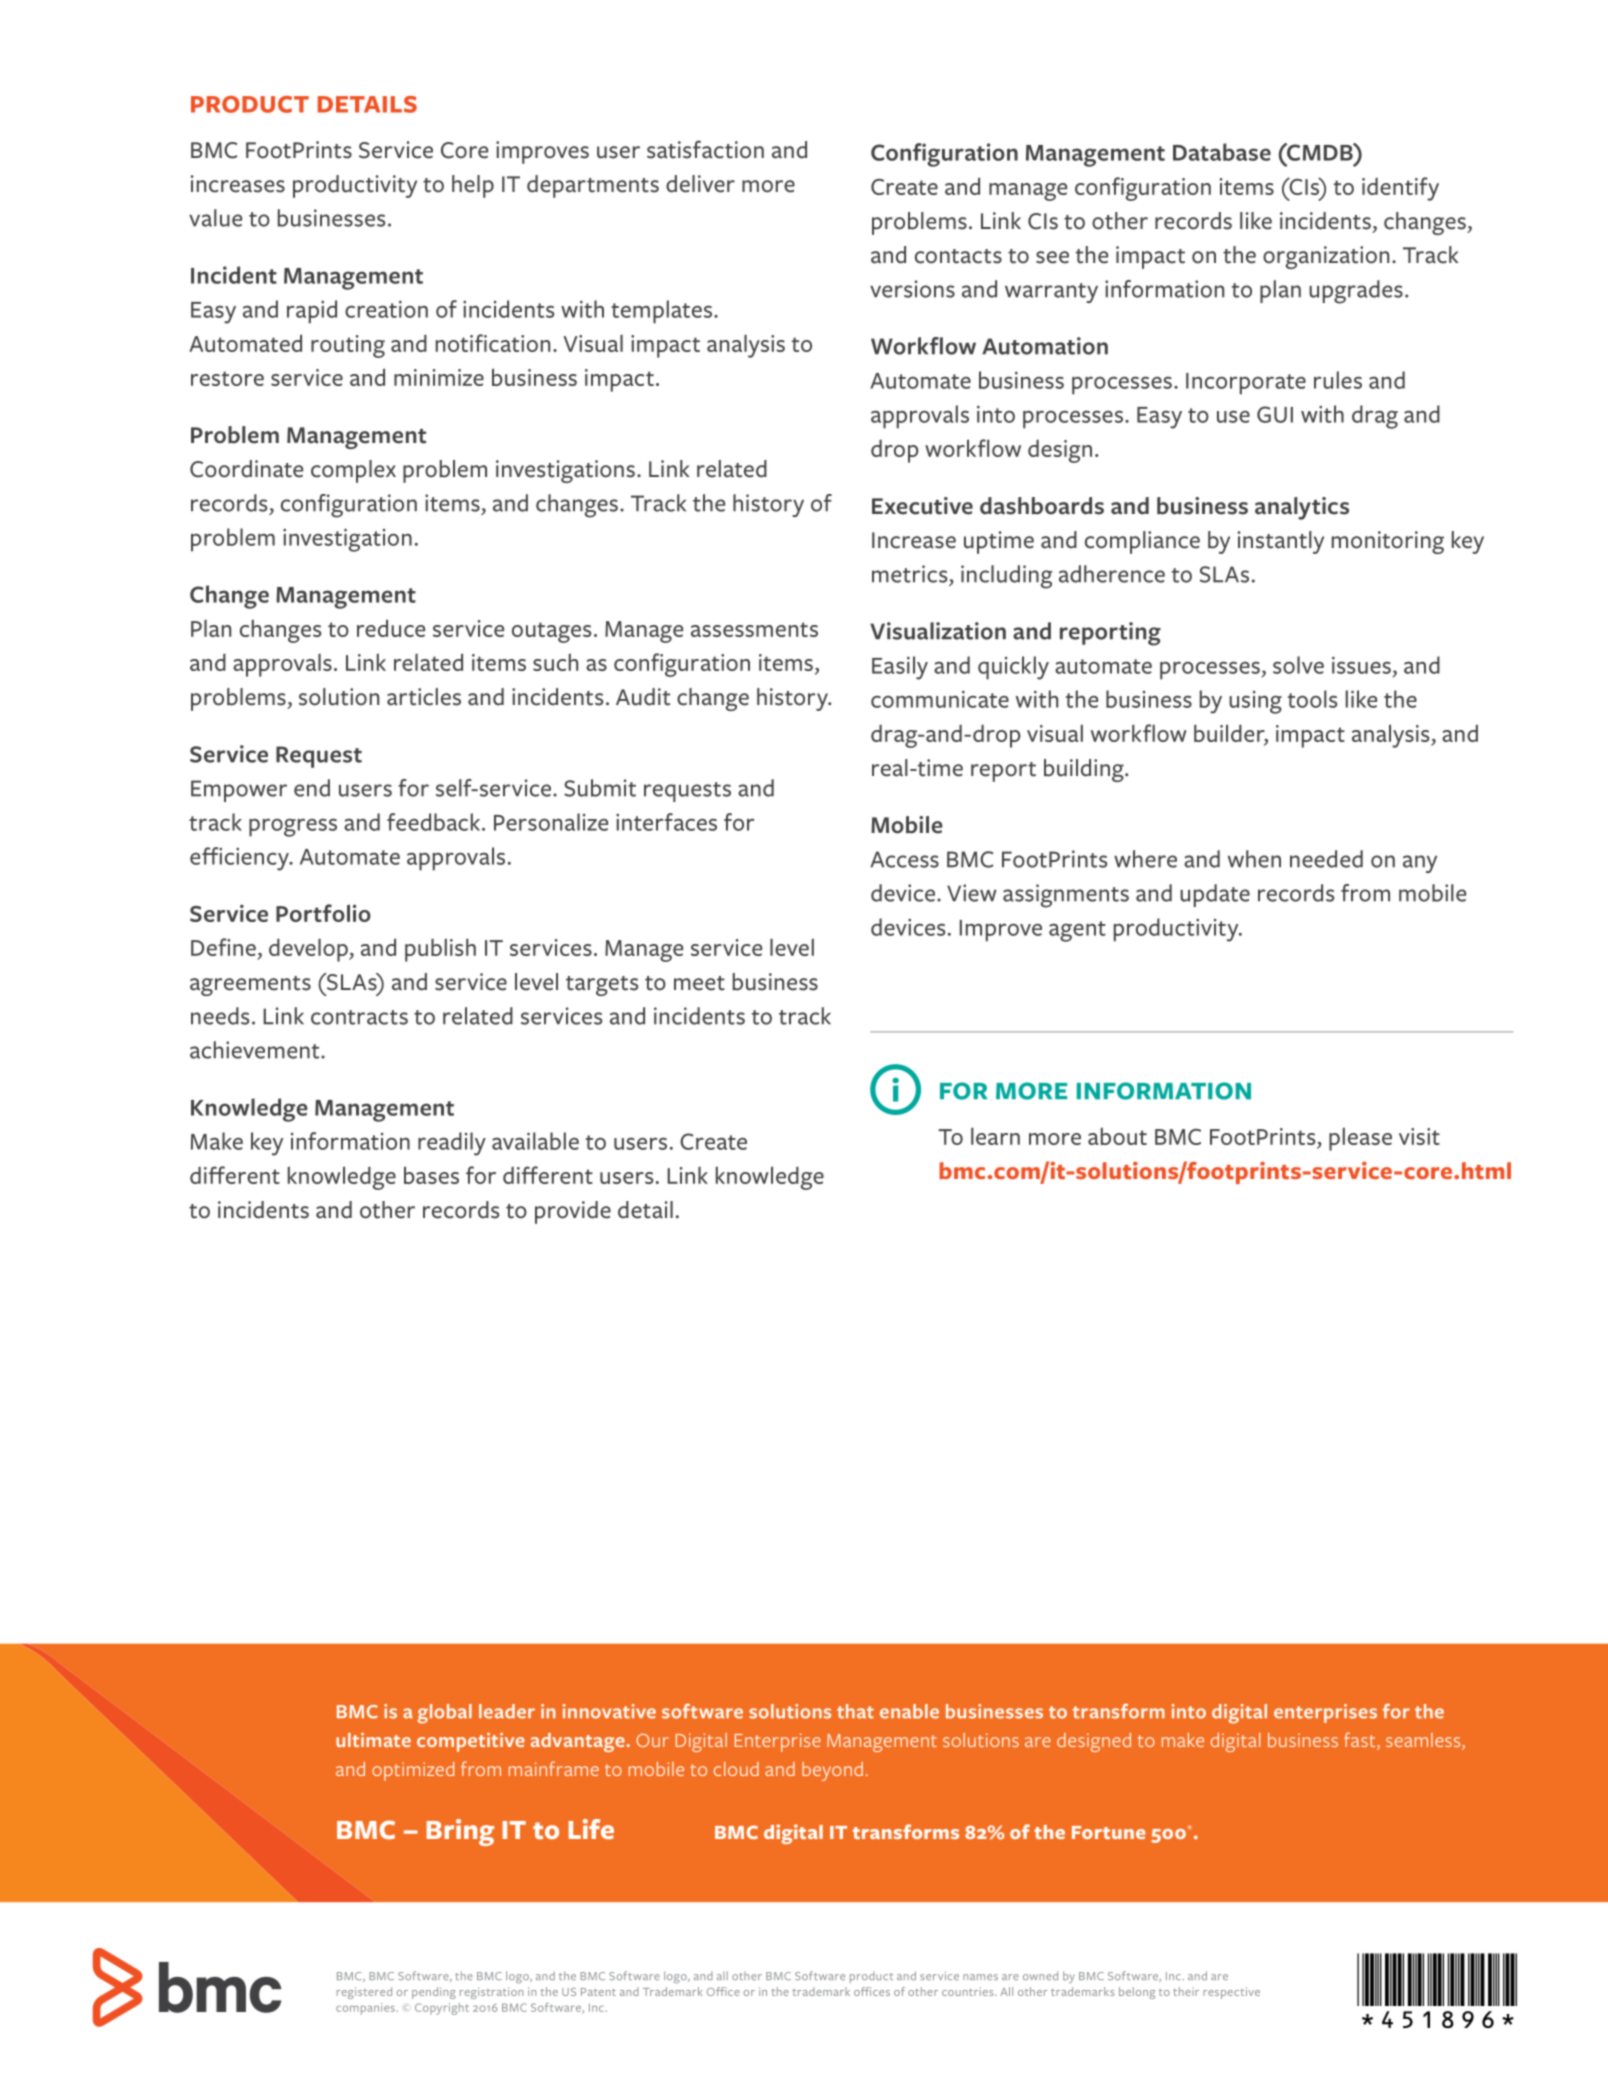  What do you see at coordinates (1360, 1139) in the image?
I see `please` at bounding box center [1360, 1139].
